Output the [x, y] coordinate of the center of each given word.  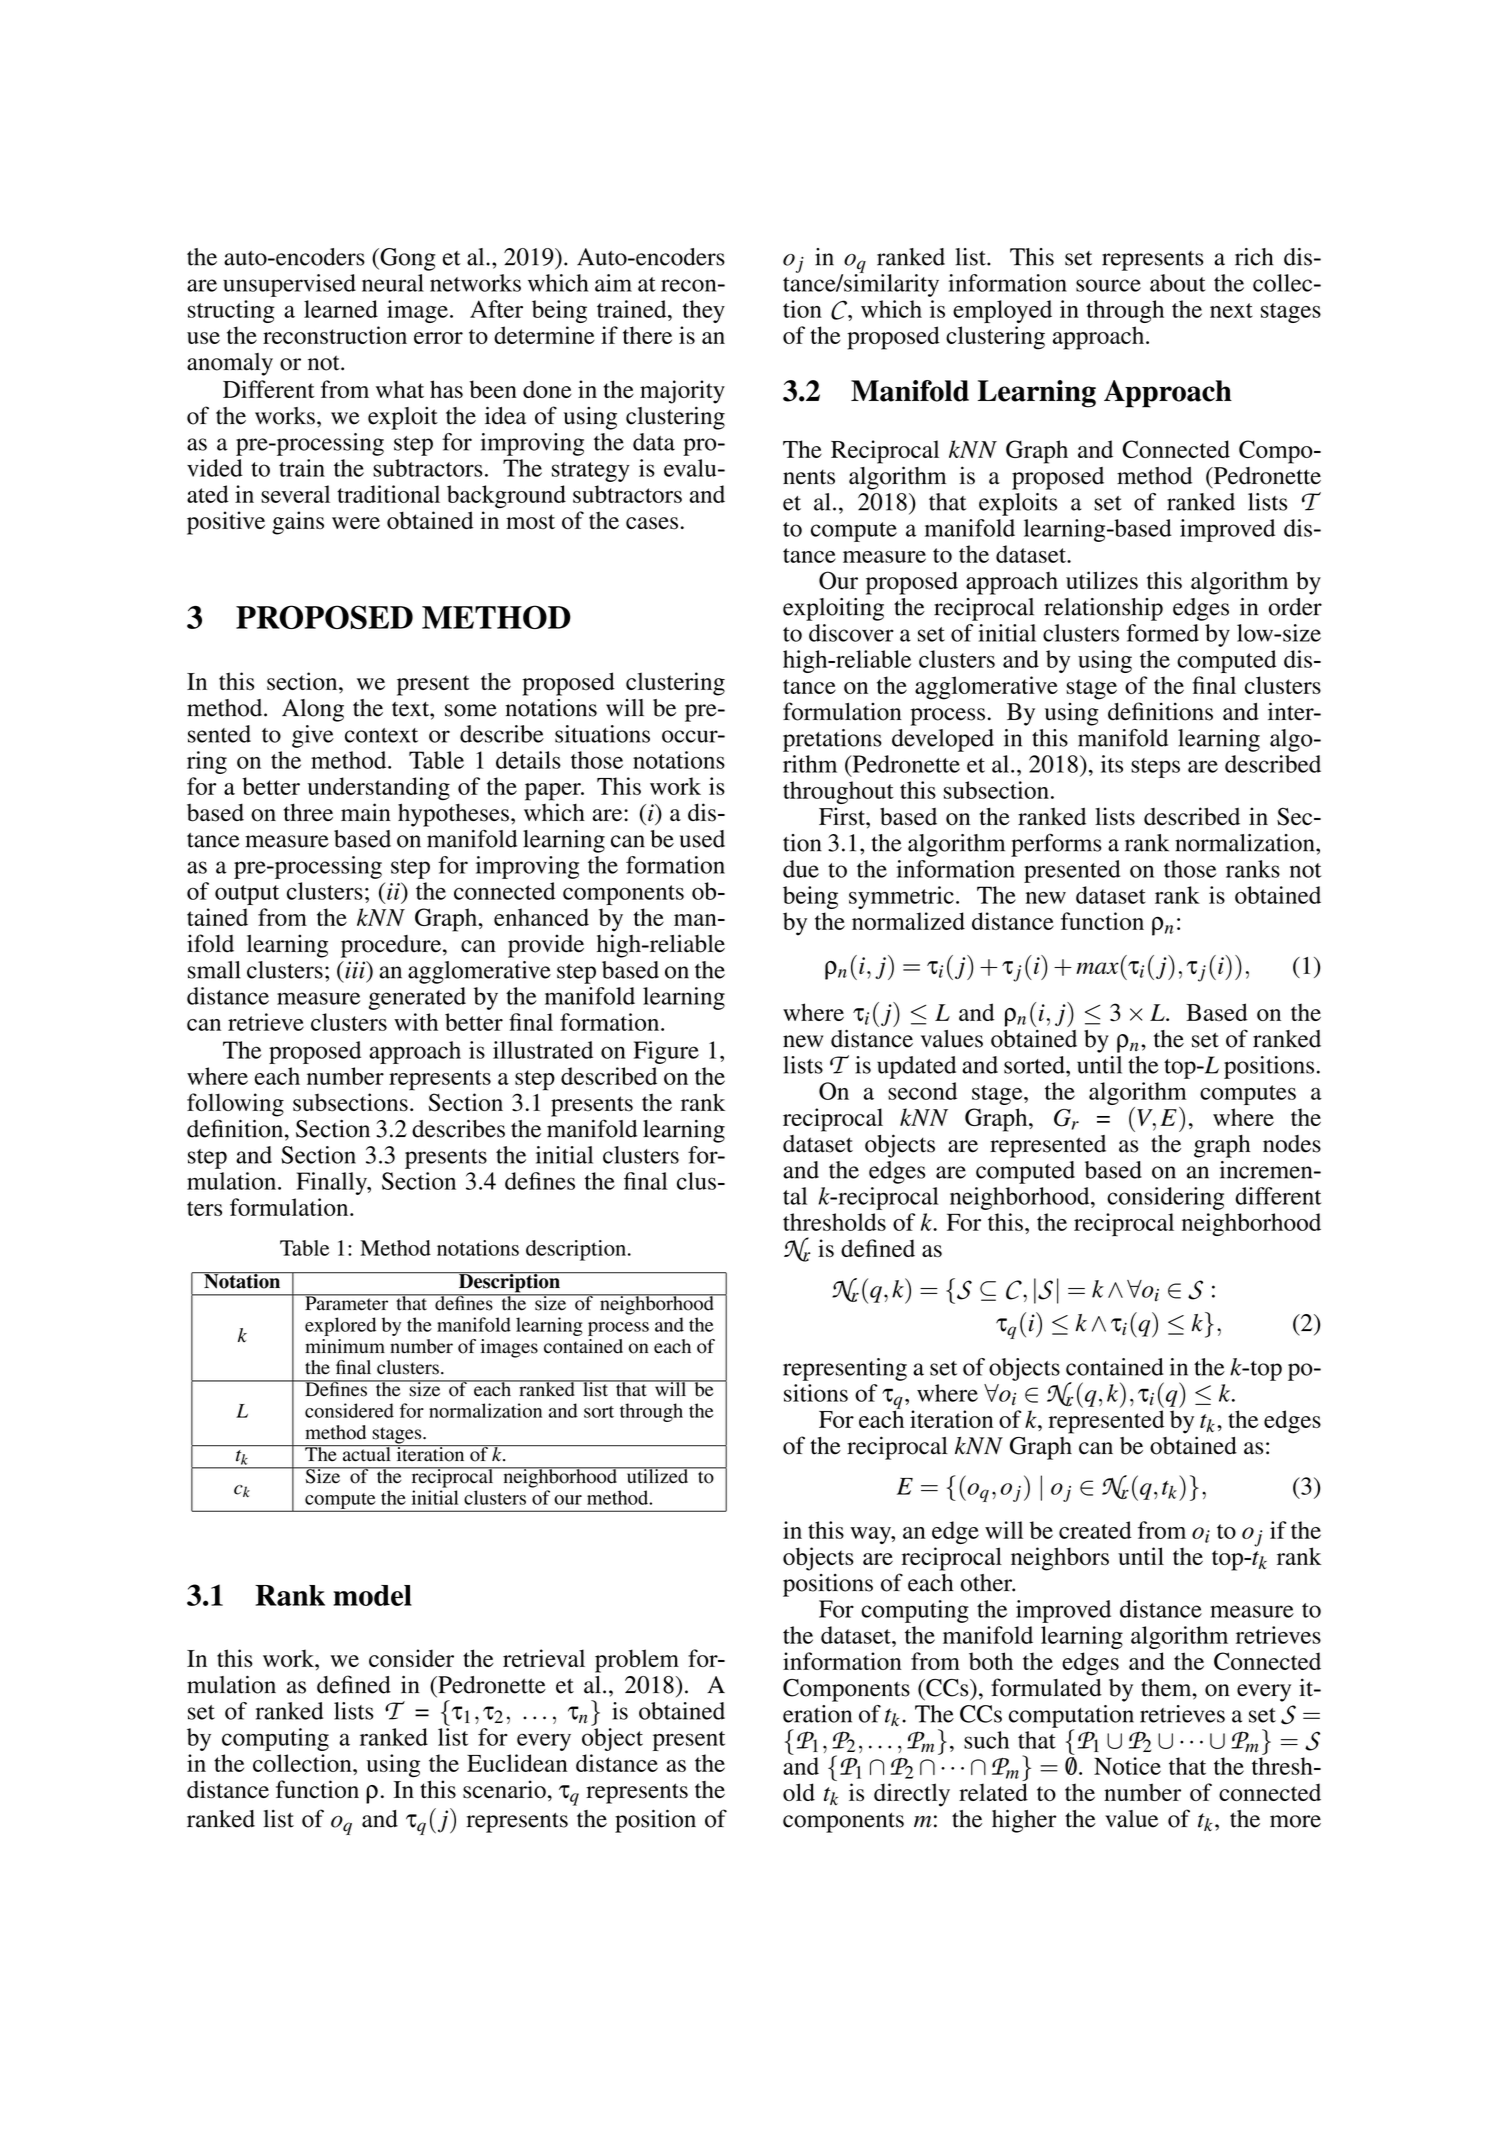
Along [313, 710]
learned [341, 309]
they [704, 311]
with [416, 1022]
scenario [504, 1789]
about [1178, 283]
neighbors [1060, 1559]
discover [851, 633]
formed [1162, 633]
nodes [1292, 1144]
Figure [666, 1052]
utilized [658, 1475]
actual [367, 1453]
